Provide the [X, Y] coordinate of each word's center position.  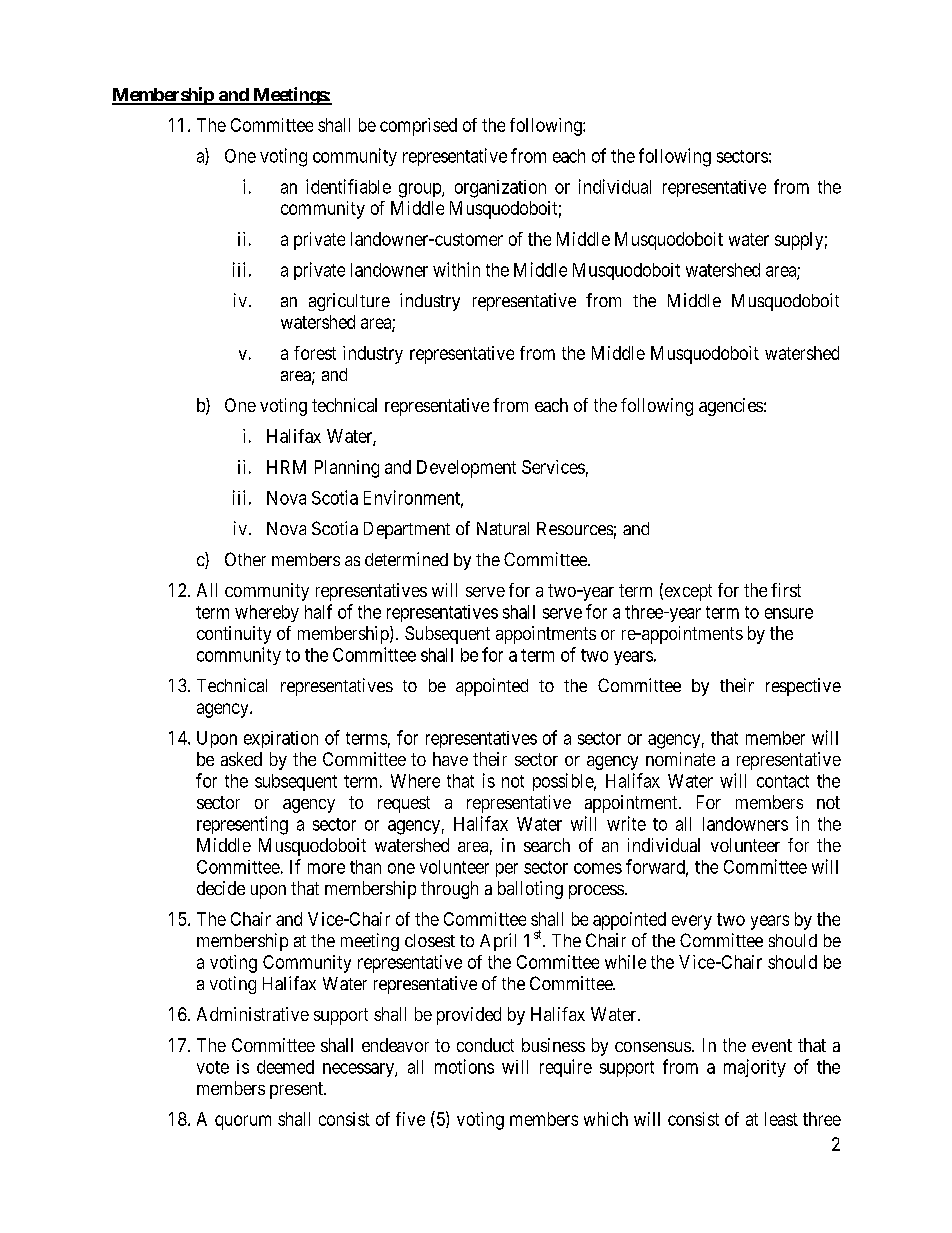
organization [500, 189]
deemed [285, 1067]
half [318, 611]
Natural [503, 528]
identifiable [348, 186]
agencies [731, 407]
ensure [789, 613]
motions [464, 1066]
